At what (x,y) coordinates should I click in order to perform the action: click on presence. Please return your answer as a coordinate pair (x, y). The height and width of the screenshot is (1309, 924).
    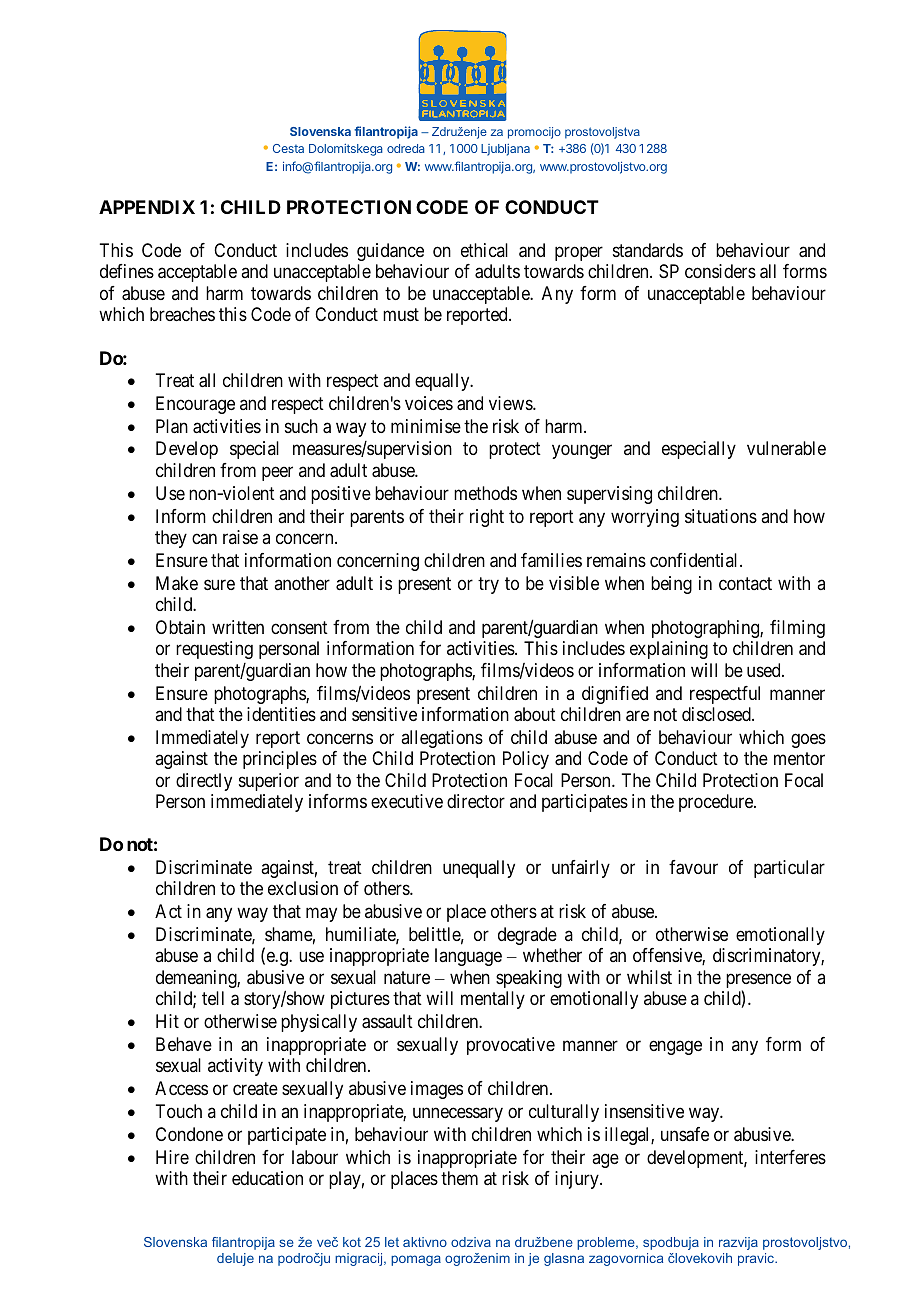
    Looking at the image, I should click on (758, 982).
